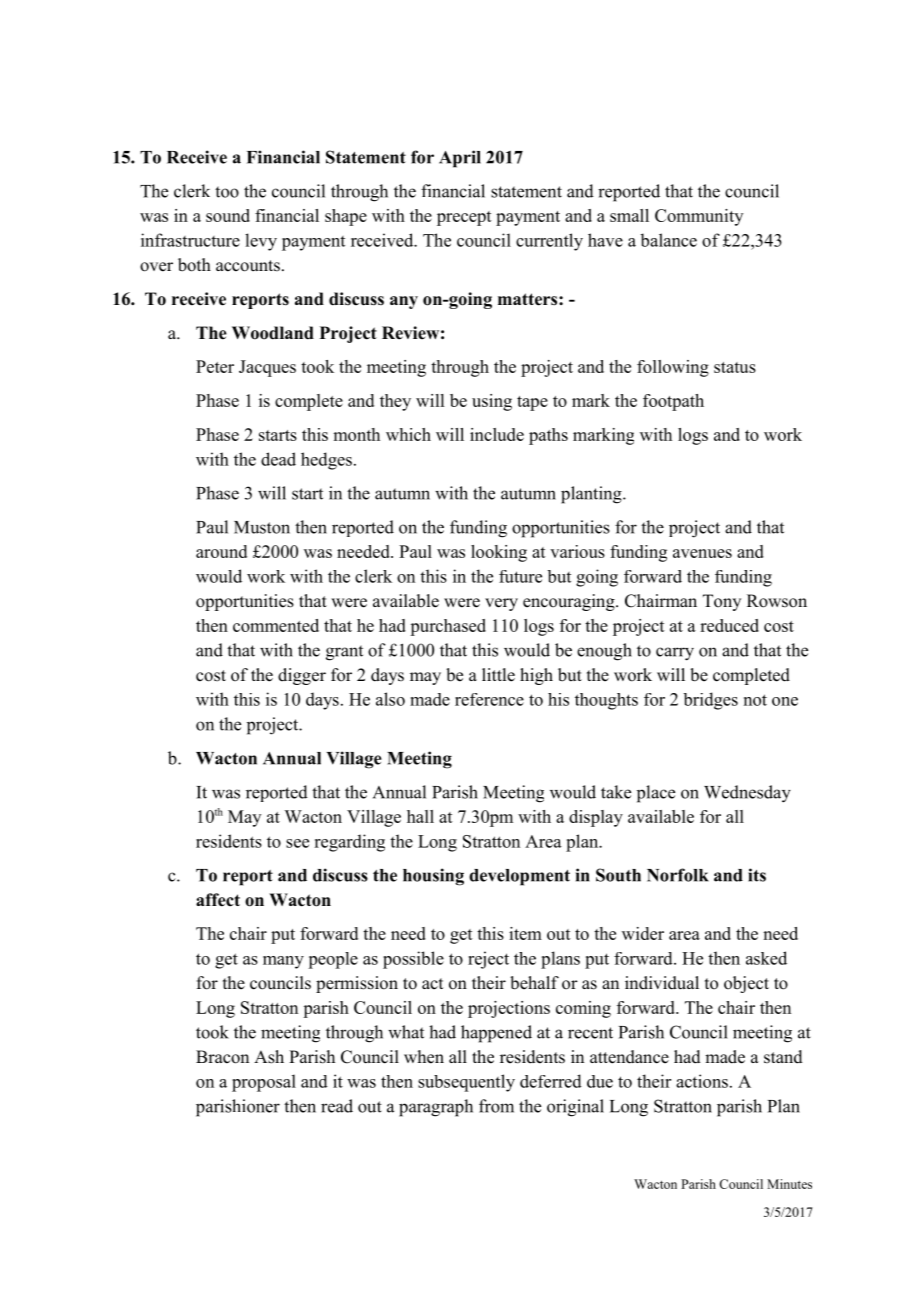 This document has height=1308, width=924. Describe the element at coordinates (302, 676) in the document. I see `digger` at that location.
